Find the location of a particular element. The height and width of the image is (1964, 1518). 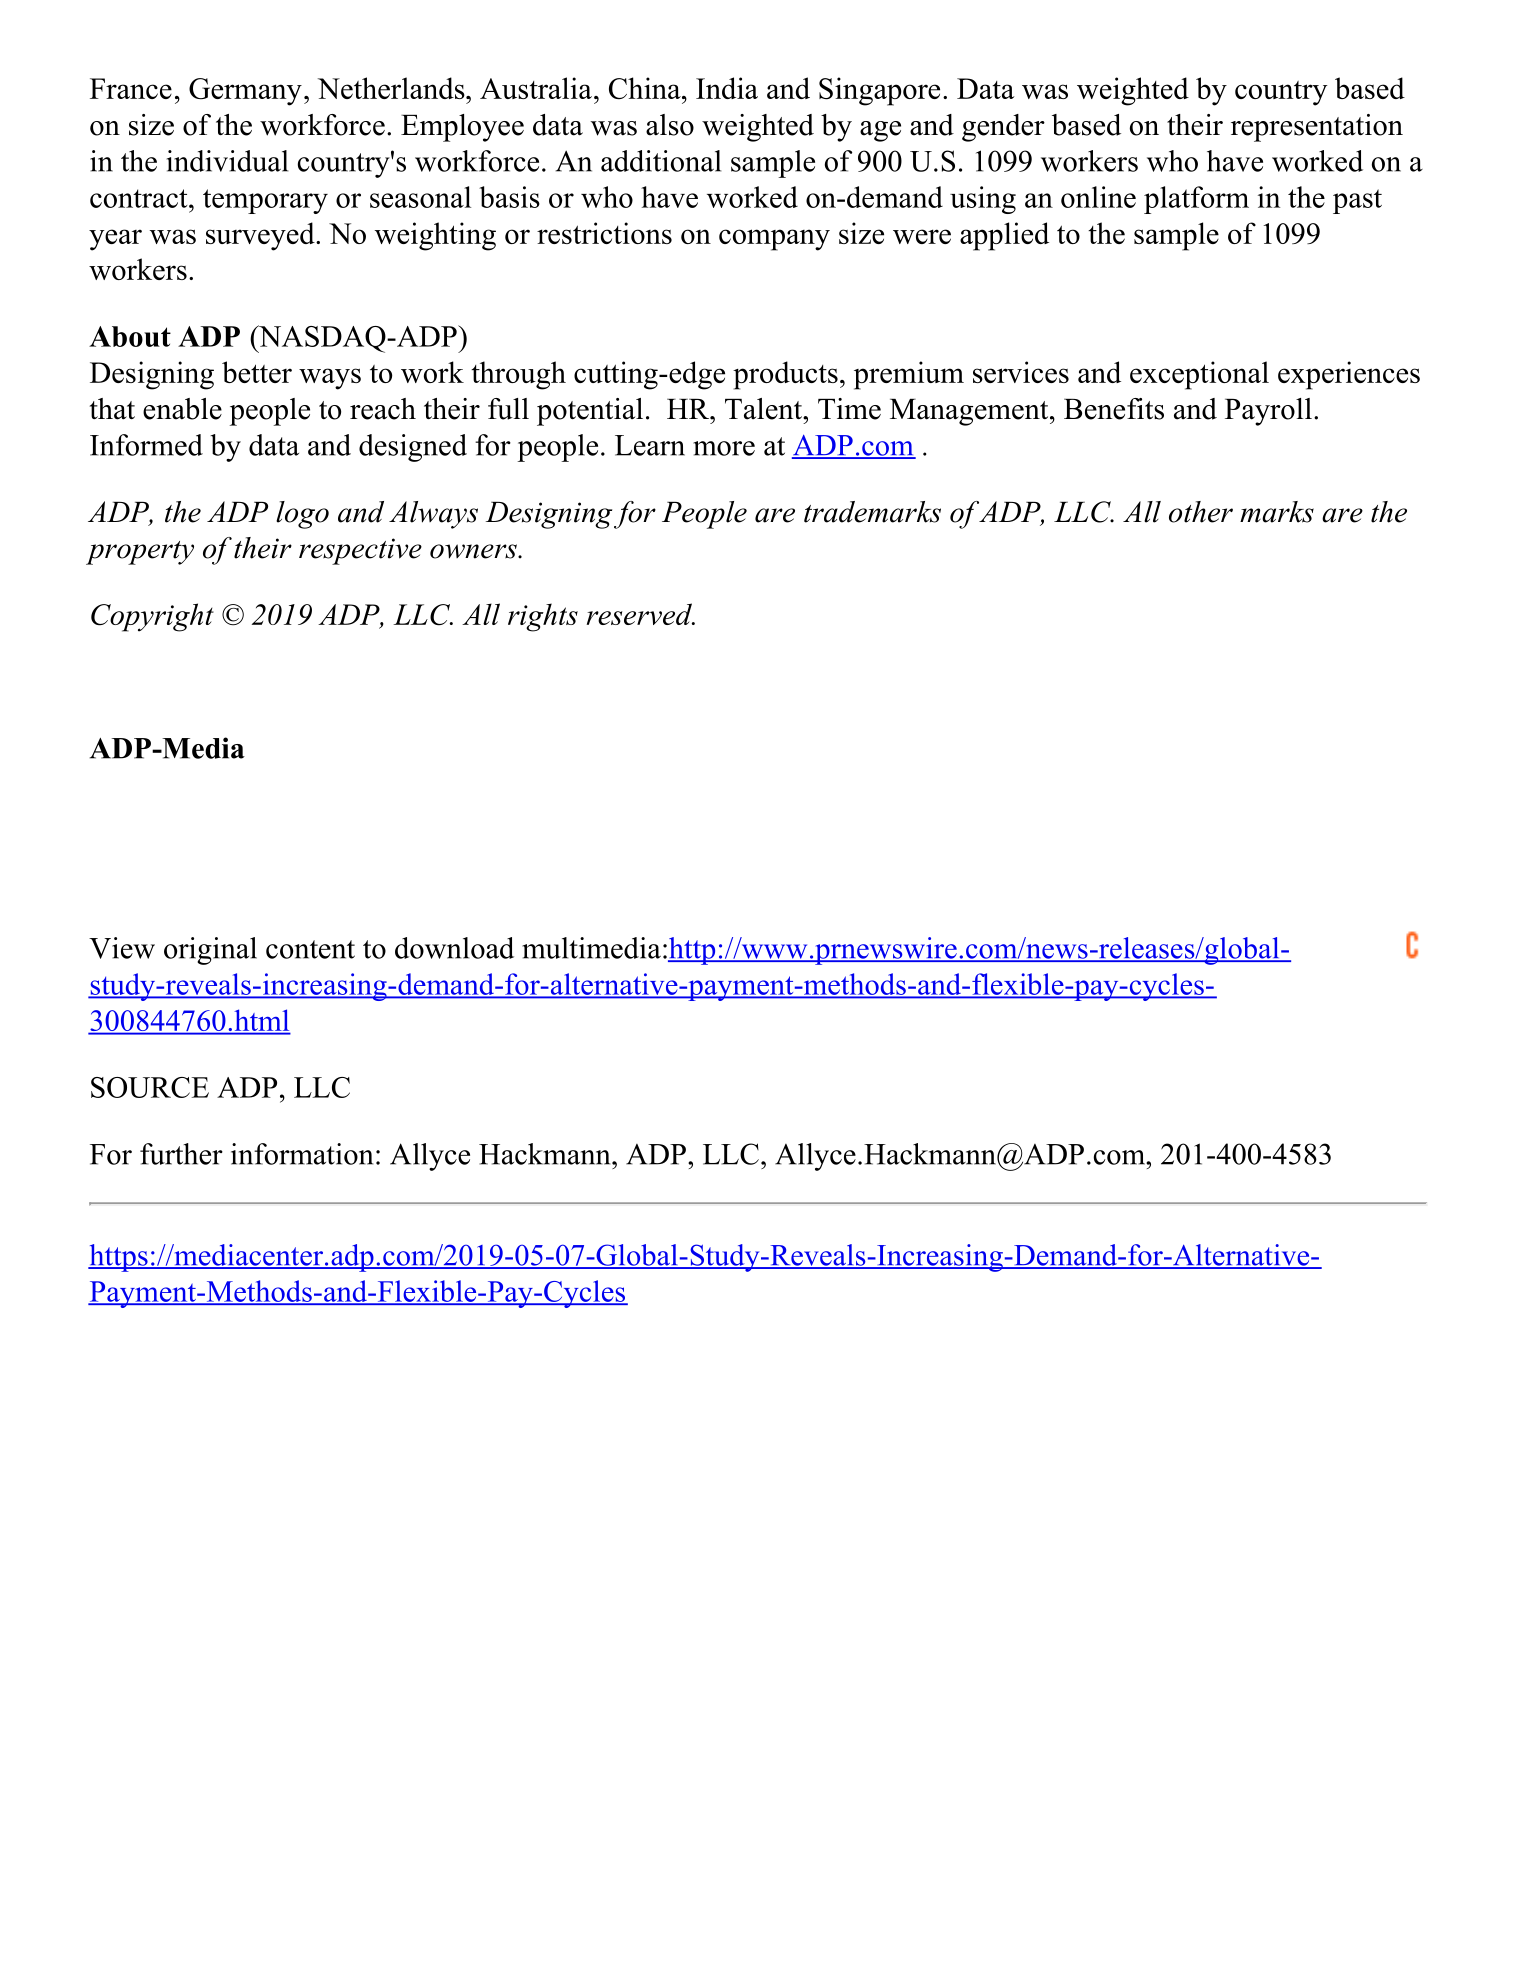

information is located at coordinates (302, 1154).
